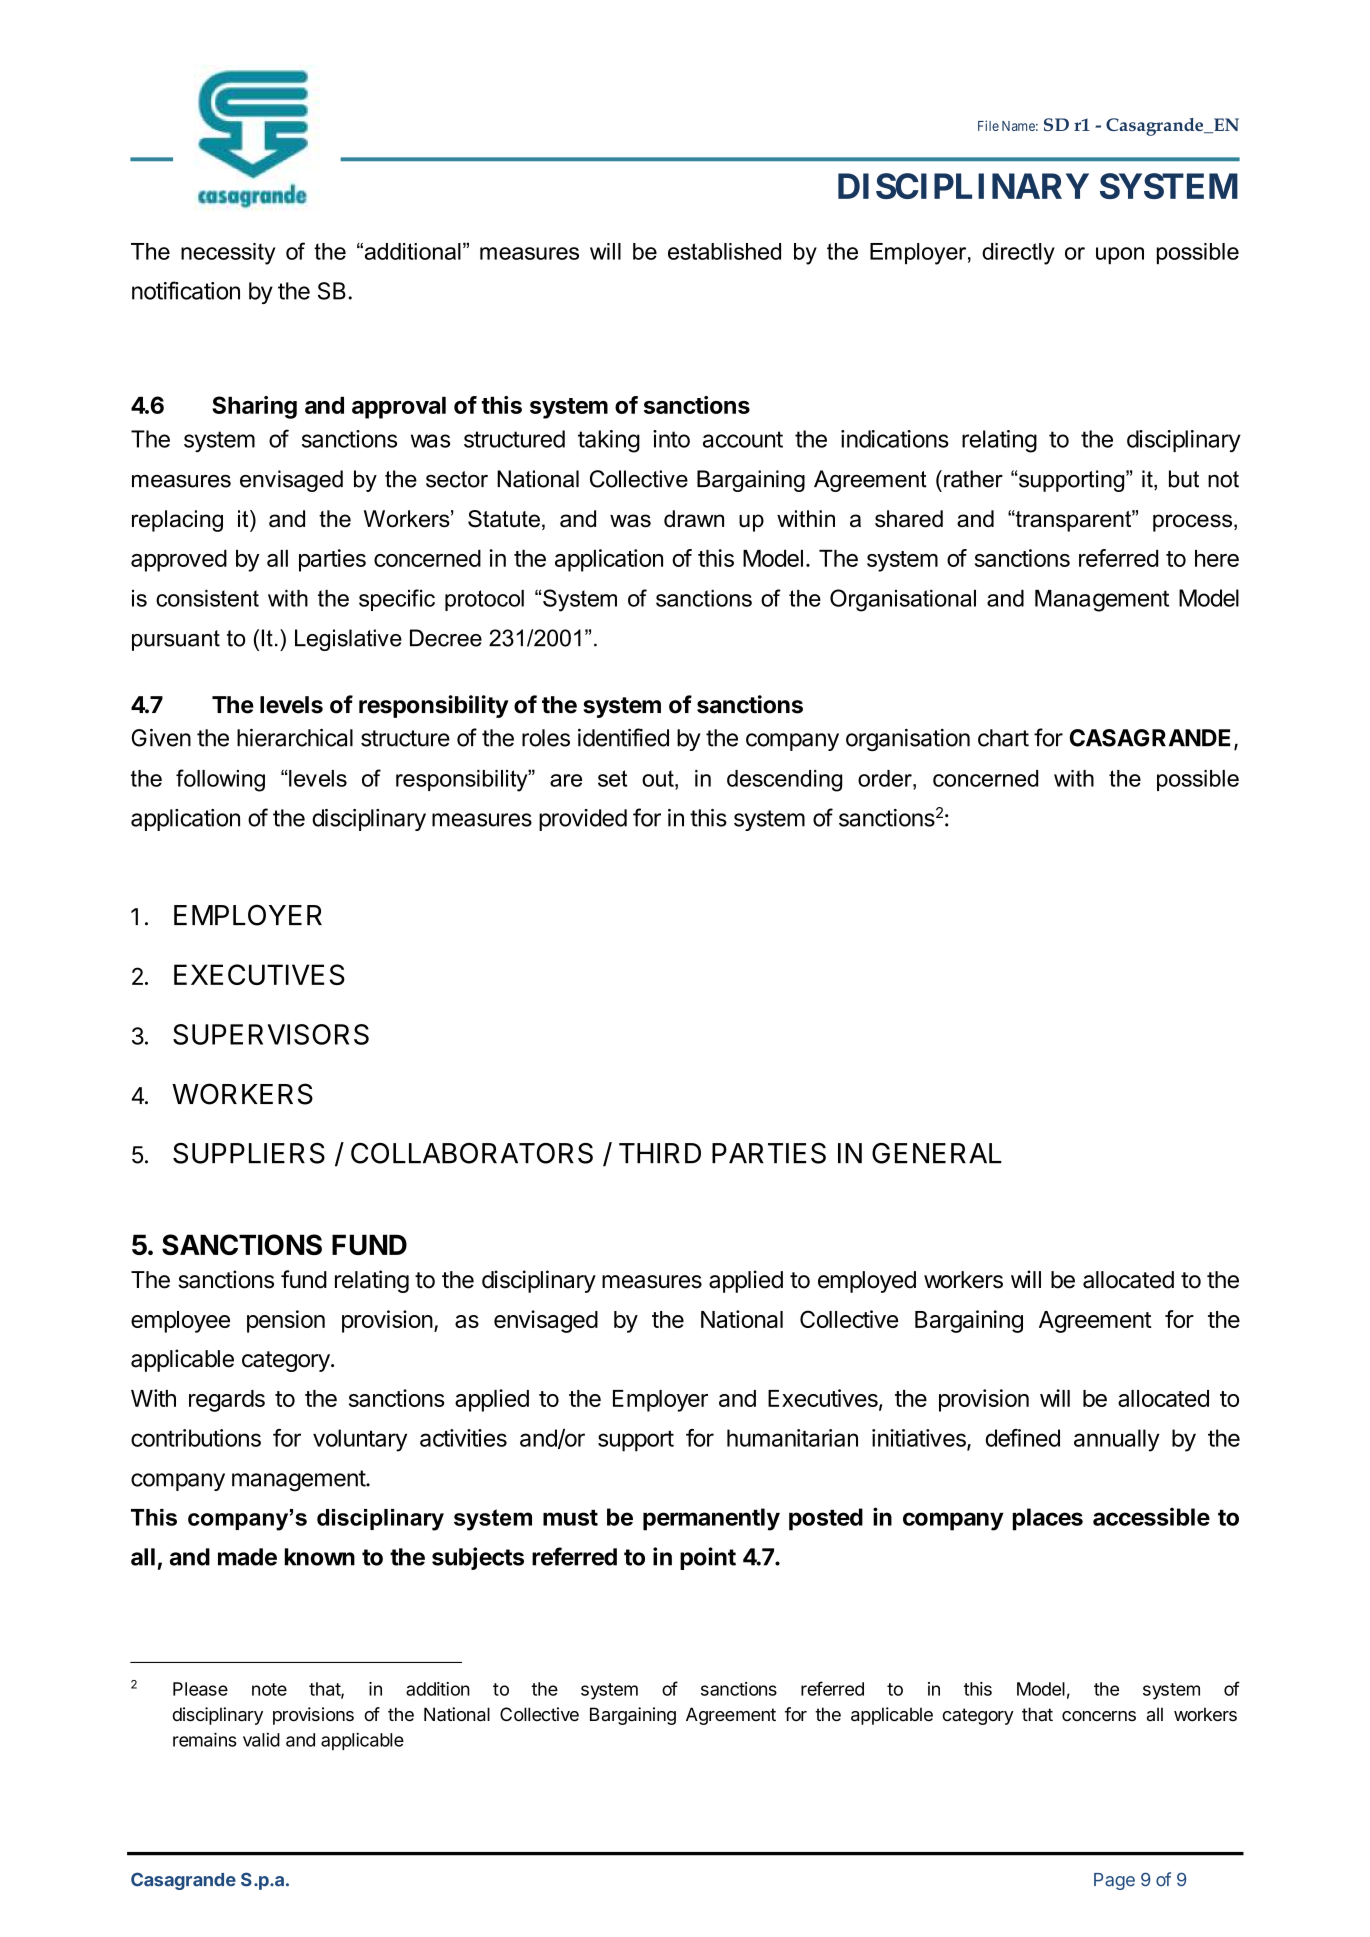  I want to click on upon, so click(1120, 255).
